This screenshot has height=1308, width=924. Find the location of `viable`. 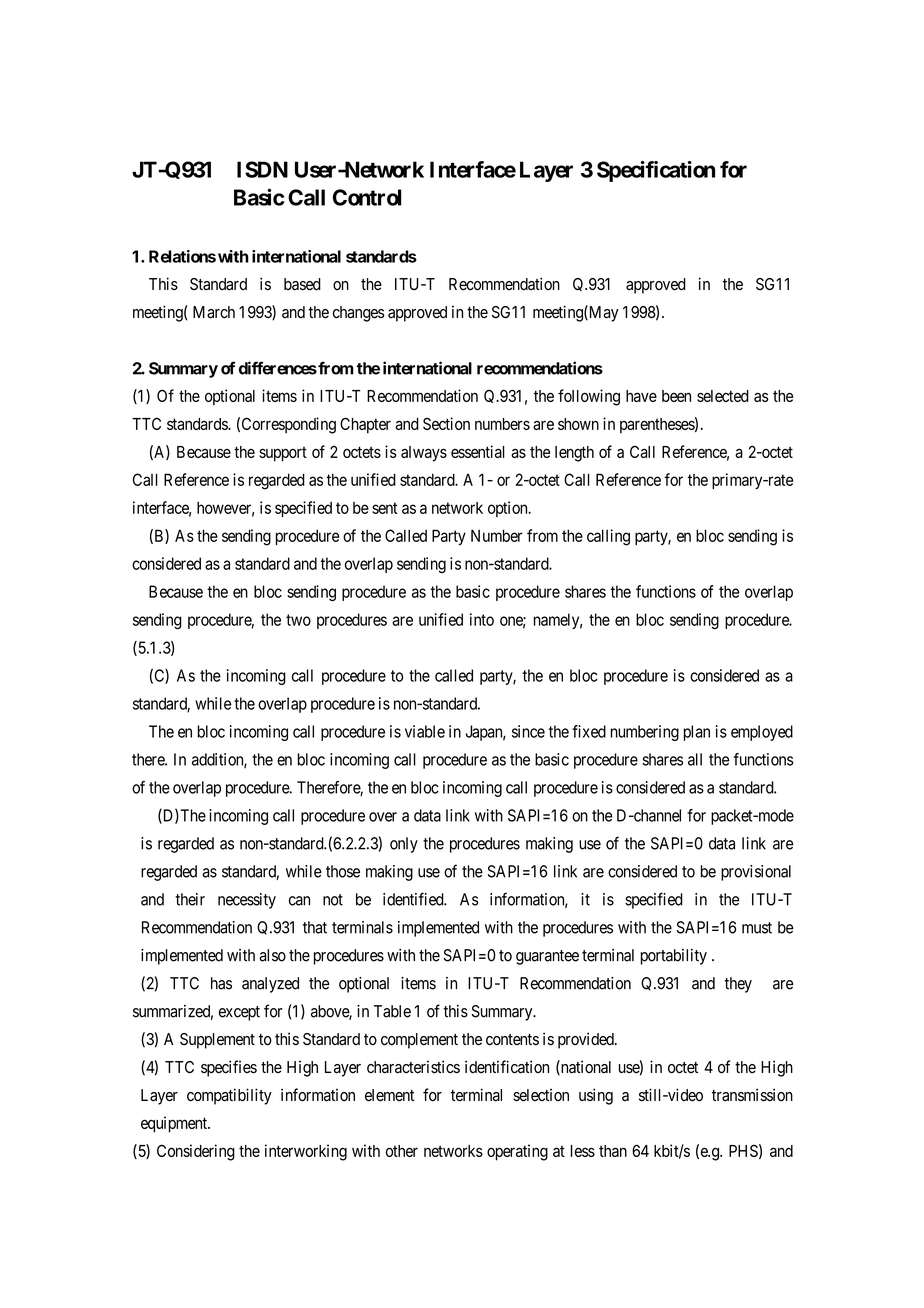

viable is located at coordinates (425, 731).
